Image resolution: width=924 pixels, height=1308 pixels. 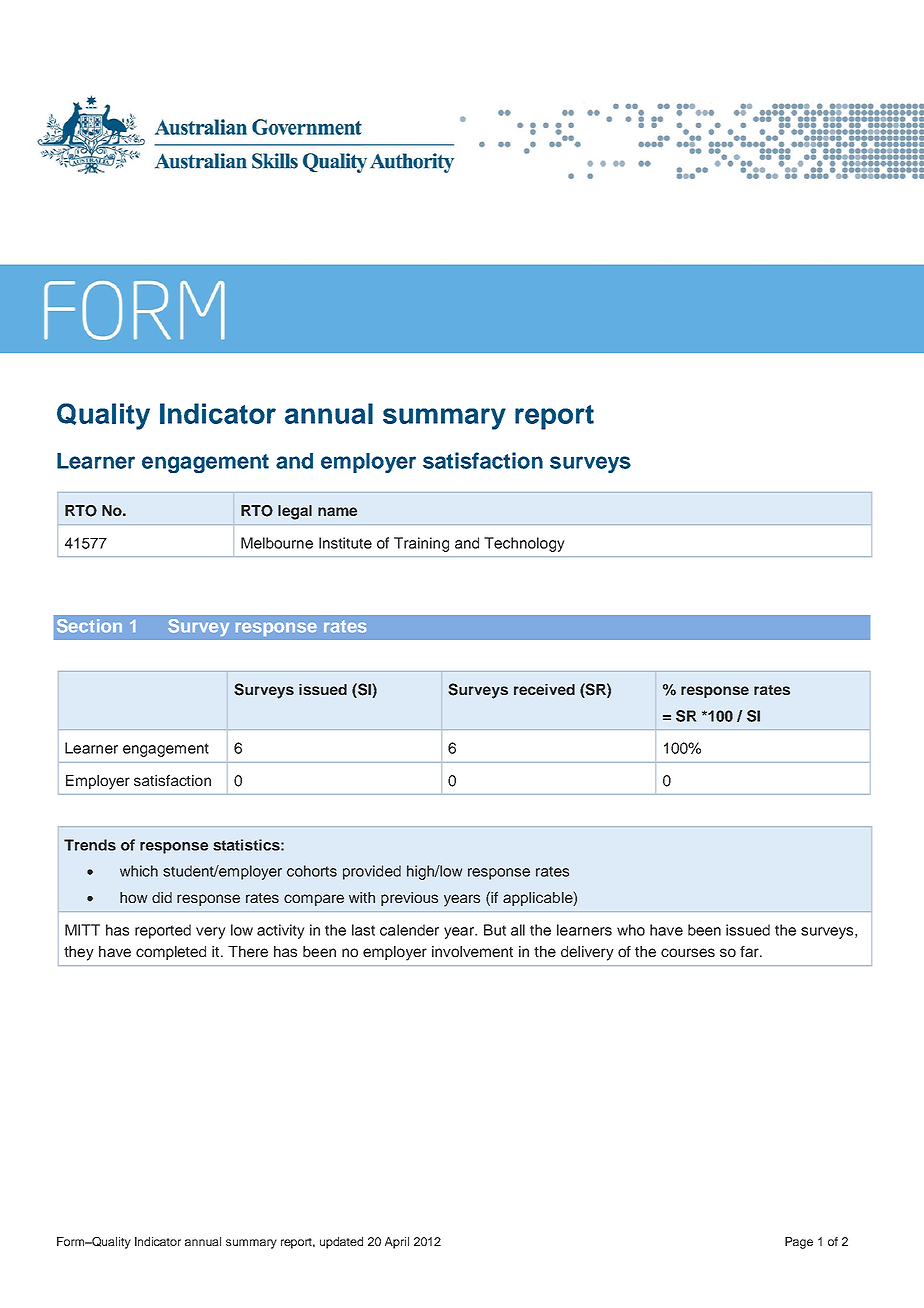 I want to click on completed, so click(x=171, y=953).
